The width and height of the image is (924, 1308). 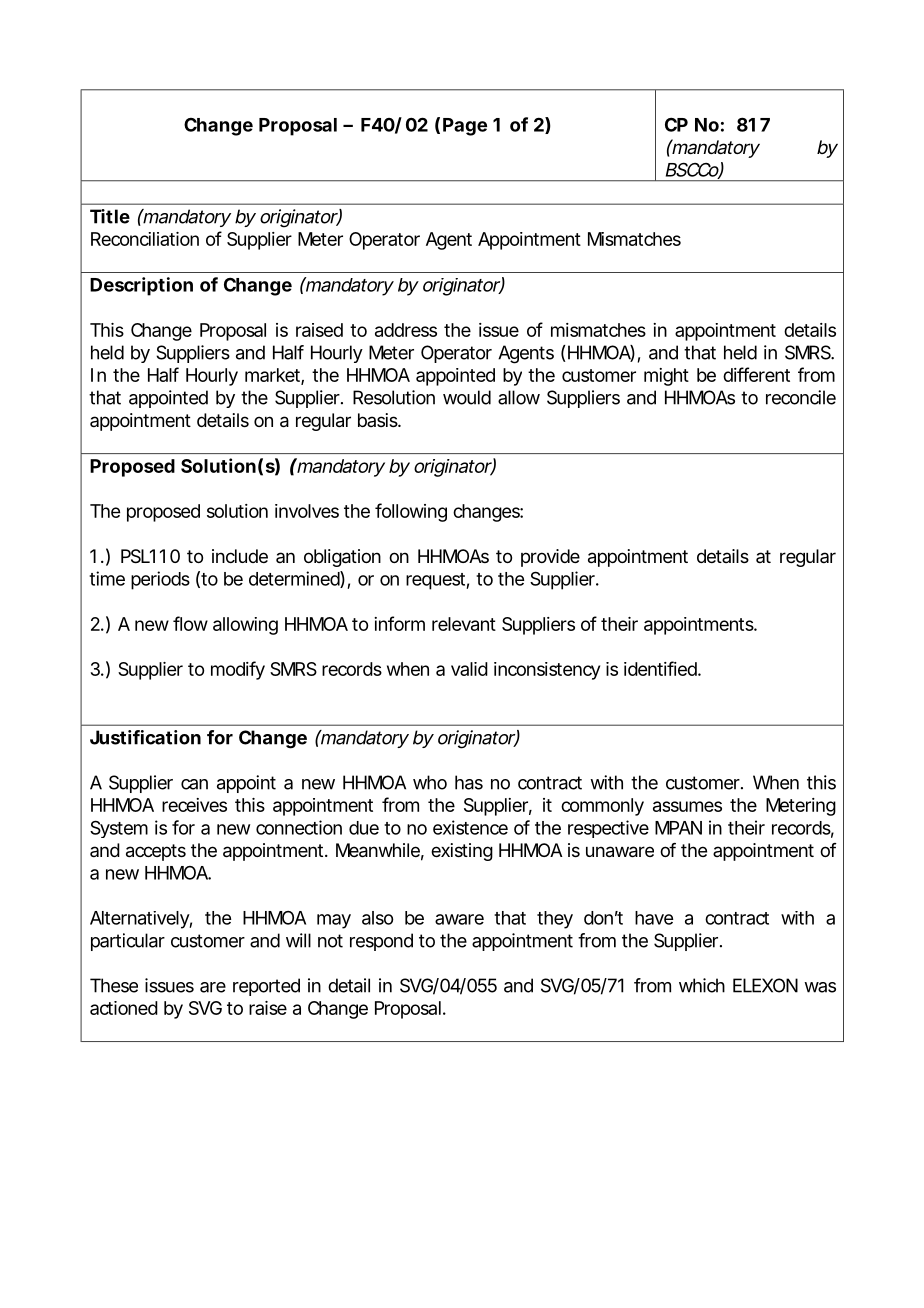 I want to click on Page, so click(x=465, y=127).
